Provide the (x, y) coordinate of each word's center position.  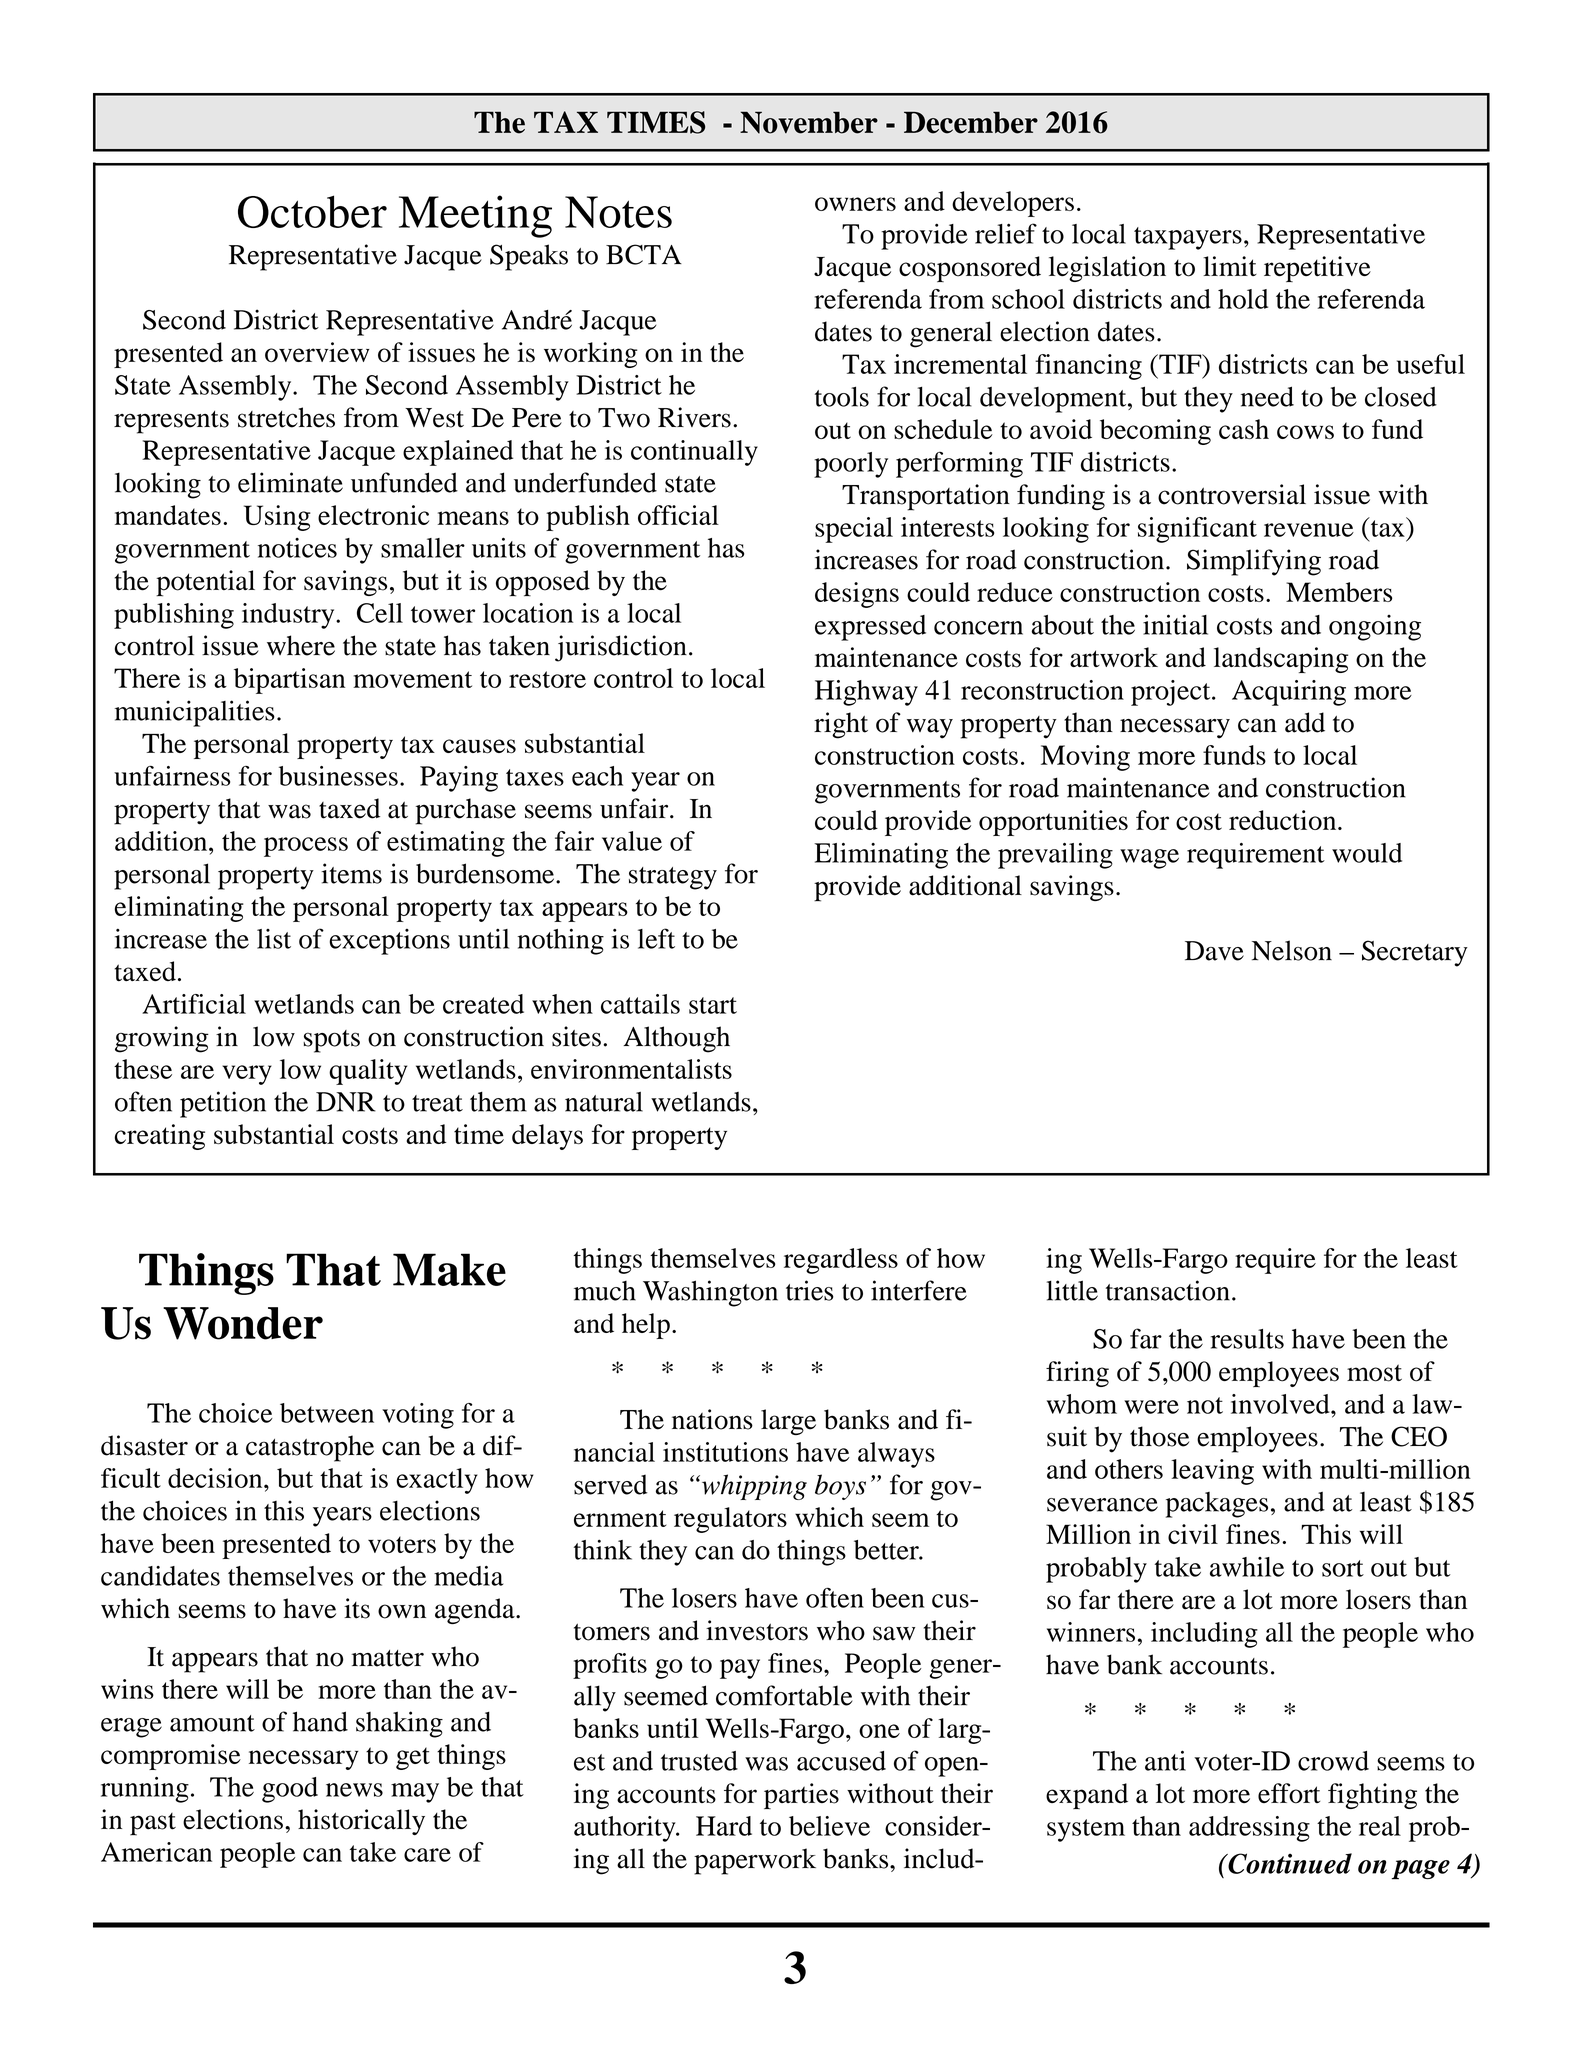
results (1247, 1339)
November (809, 122)
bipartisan (289, 681)
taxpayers (1188, 238)
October (312, 211)
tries (810, 1290)
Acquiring (1289, 693)
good (290, 1790)
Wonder (243, 1323)
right (841, 725)
